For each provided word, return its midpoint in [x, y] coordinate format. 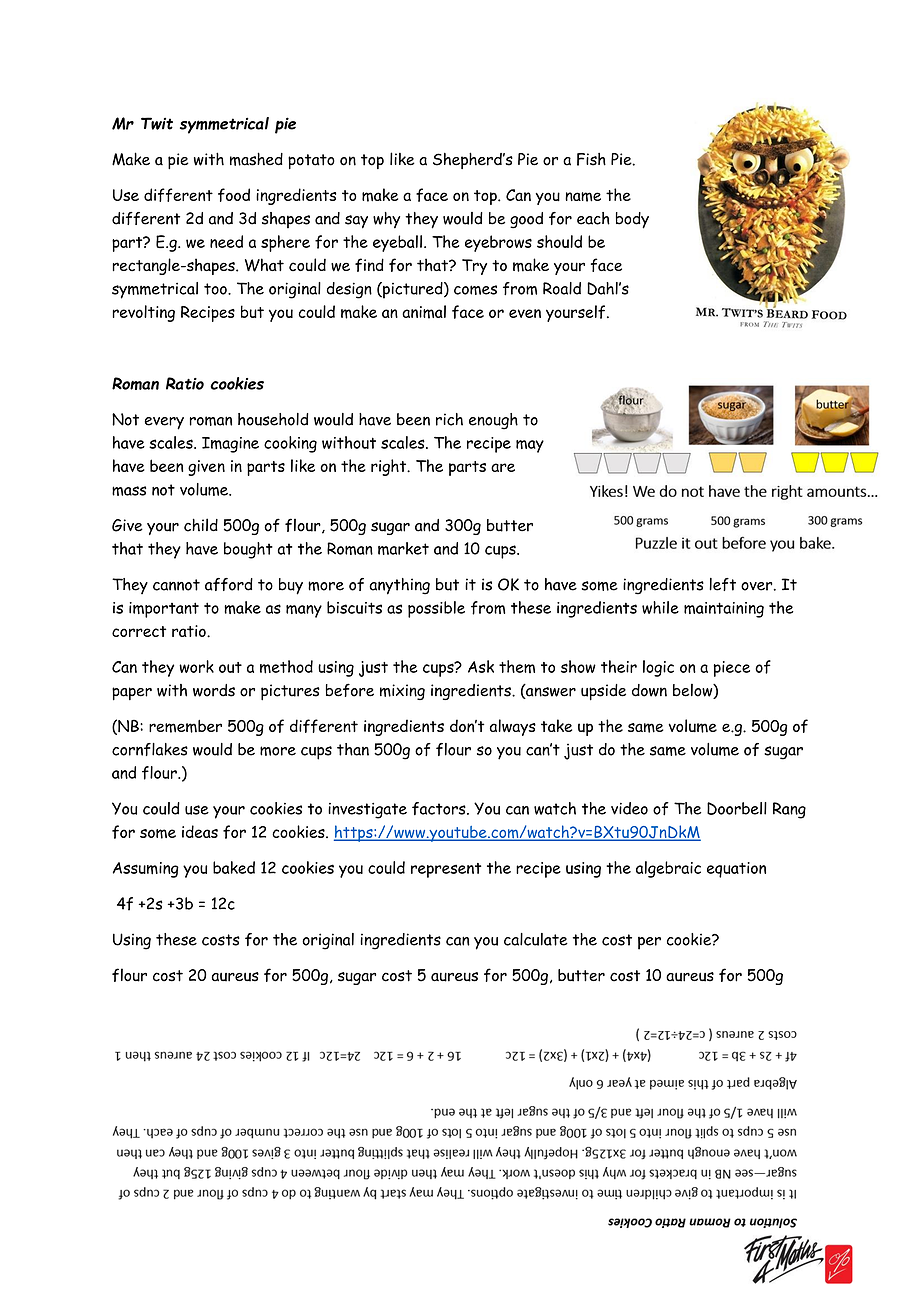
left [722, 584]
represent [446, 870]
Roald [562, 288]
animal [424, 312]
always [513, 727]
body [632, 220]
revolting [144, 313]
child [201, 525]
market [403, 548]
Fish [591, 159]
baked [234, 867]
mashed [256, 159]
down [649, 690]
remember [185, 726]
